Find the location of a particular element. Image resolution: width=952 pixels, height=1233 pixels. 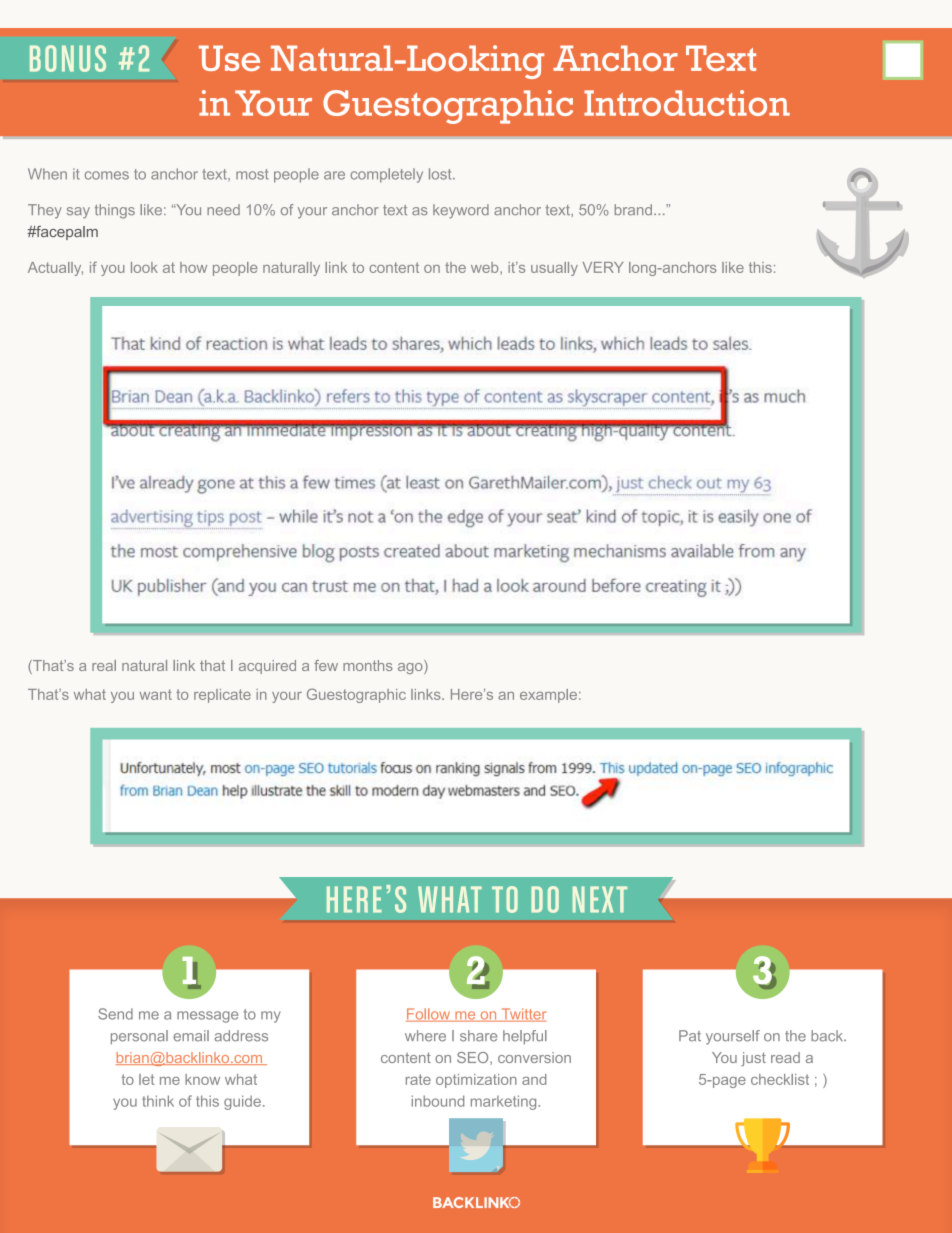

example is located at coordinates (548, 696).
